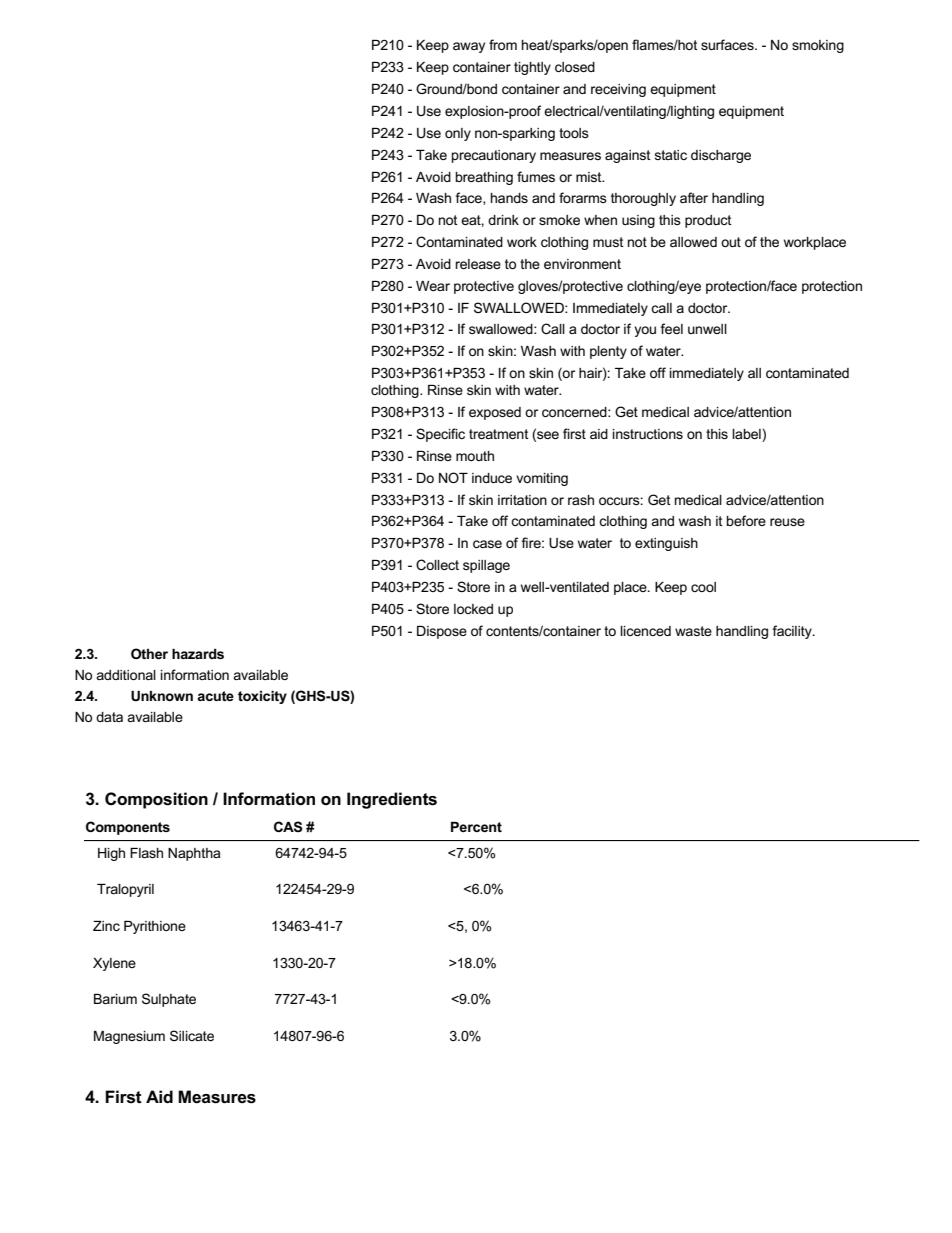 This screenshot has width=952, height=1233. I want to click on Wear, so click(433, 286).
